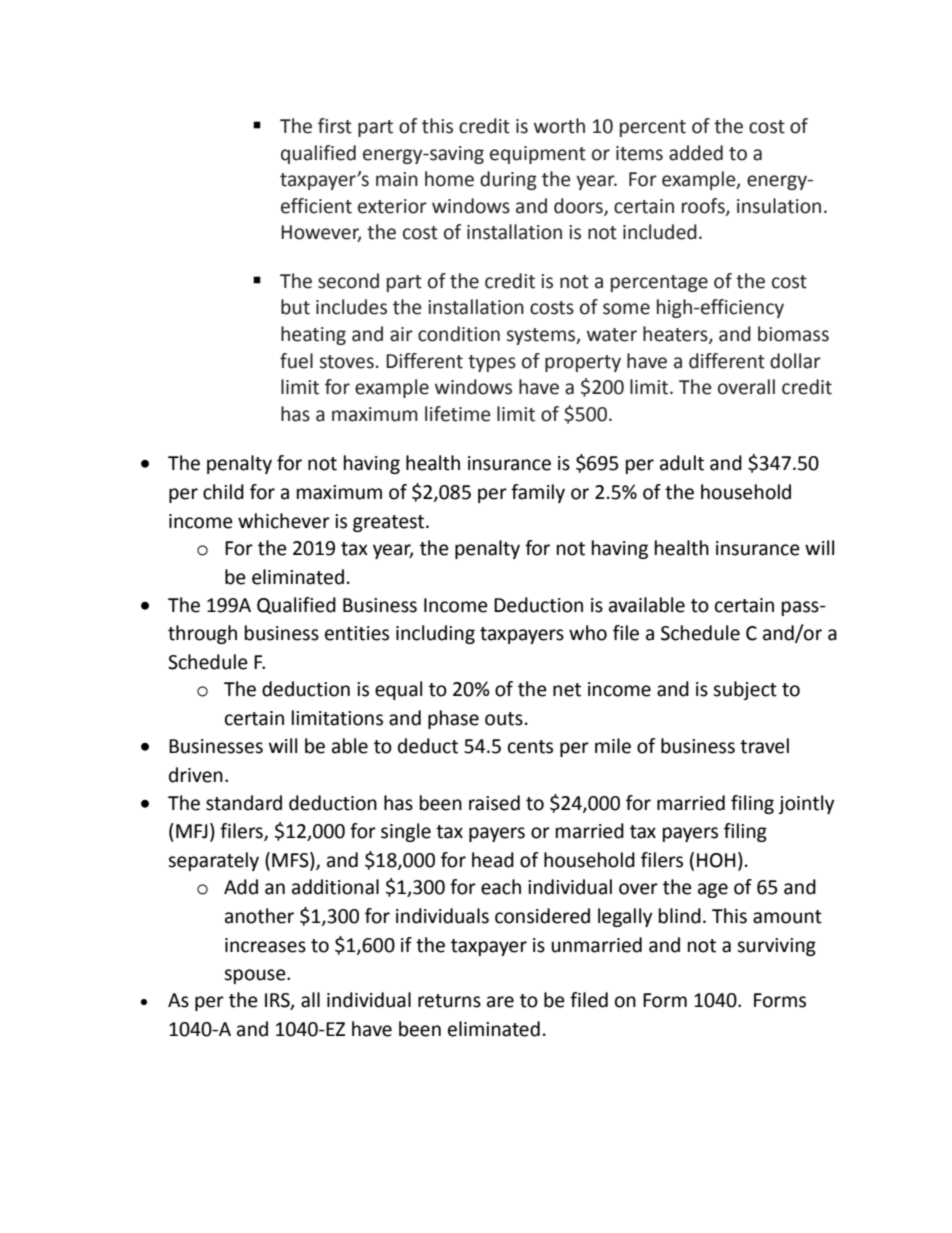  What do you see at coordinates (682, 463) in the document?
I see `adult` at bounding box center [682, 463].
